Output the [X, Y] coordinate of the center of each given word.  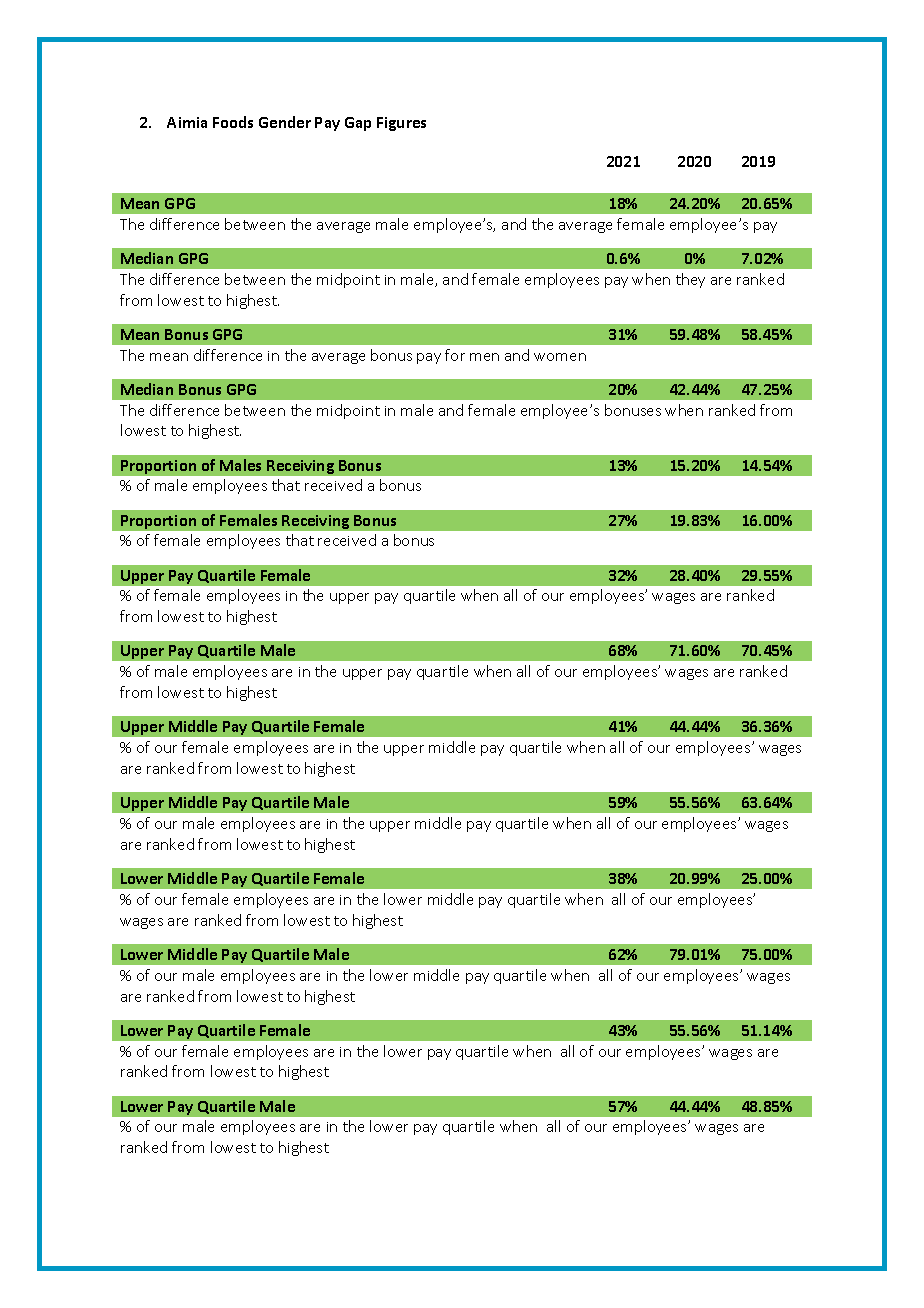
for [455, 355]
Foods [233, 122]
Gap [358, 124]
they [690, 280]
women [560, 357]
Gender [285, 122]
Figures [401, 124]
